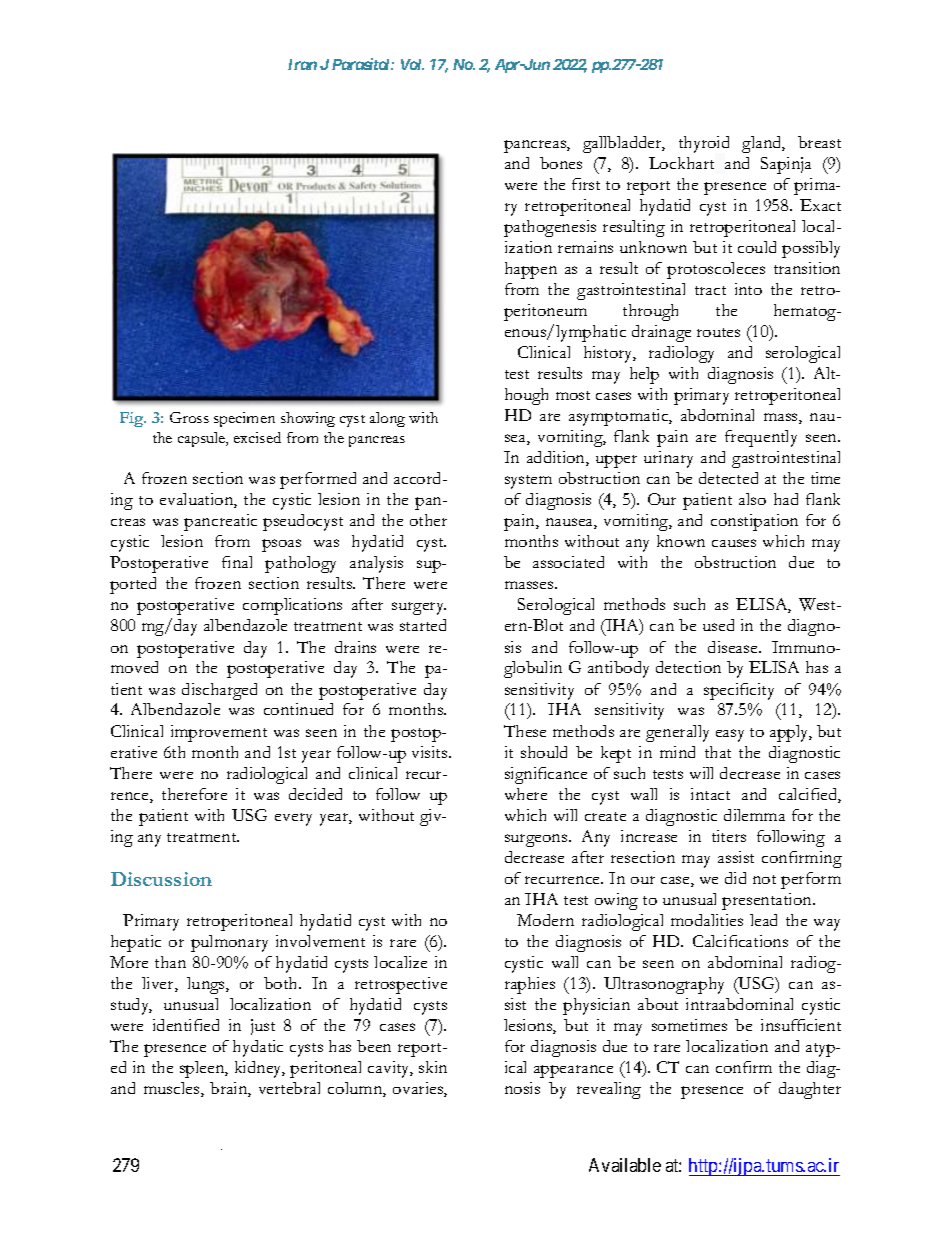 The height and width of the screenshot is (1233, 952). Describe the element at coordinates (161, 879) in the screenshot. I see `Discussion` at that location.
